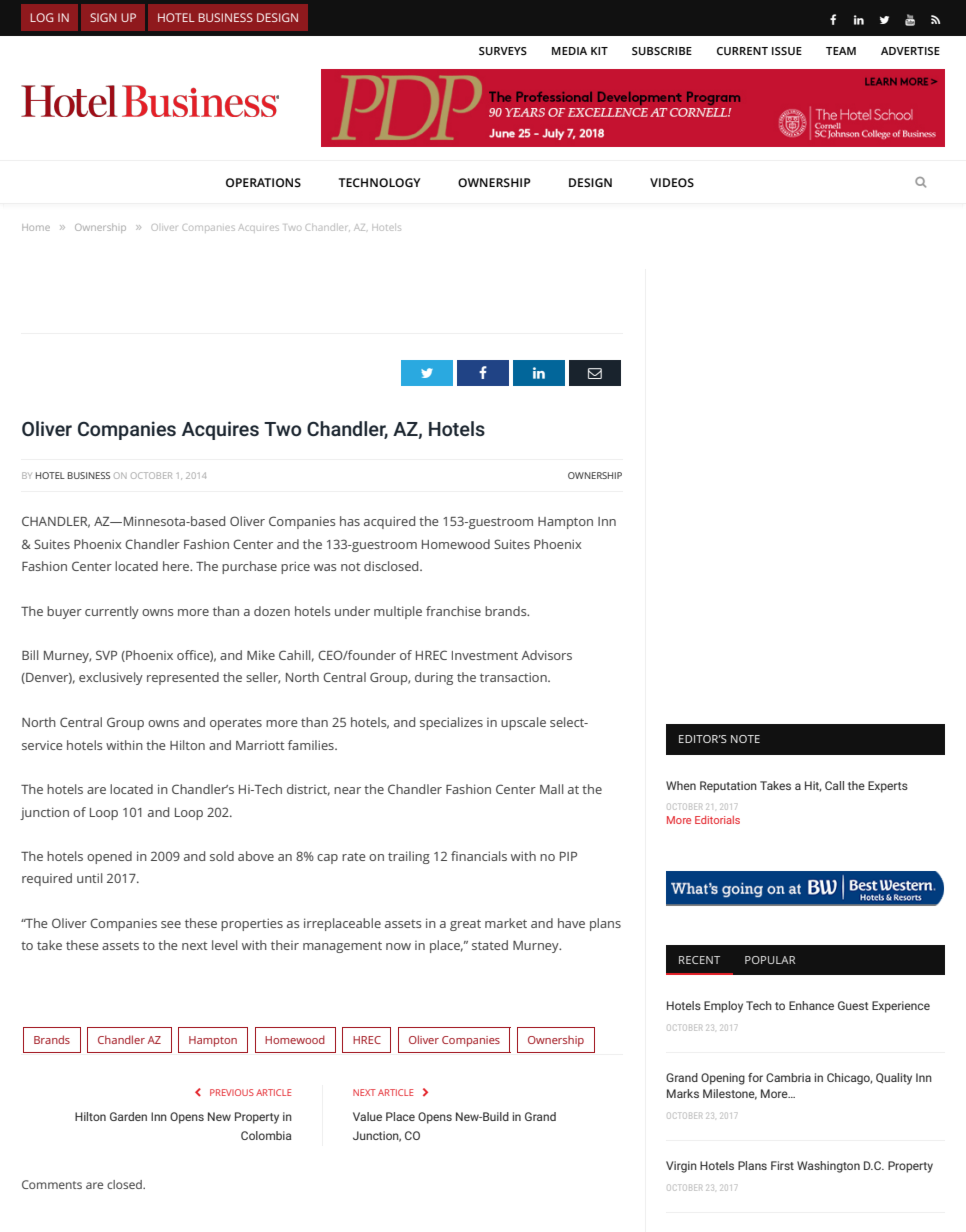 The image size is (966, 1232). I want to click on SURVEYS, so click(503, 51).
